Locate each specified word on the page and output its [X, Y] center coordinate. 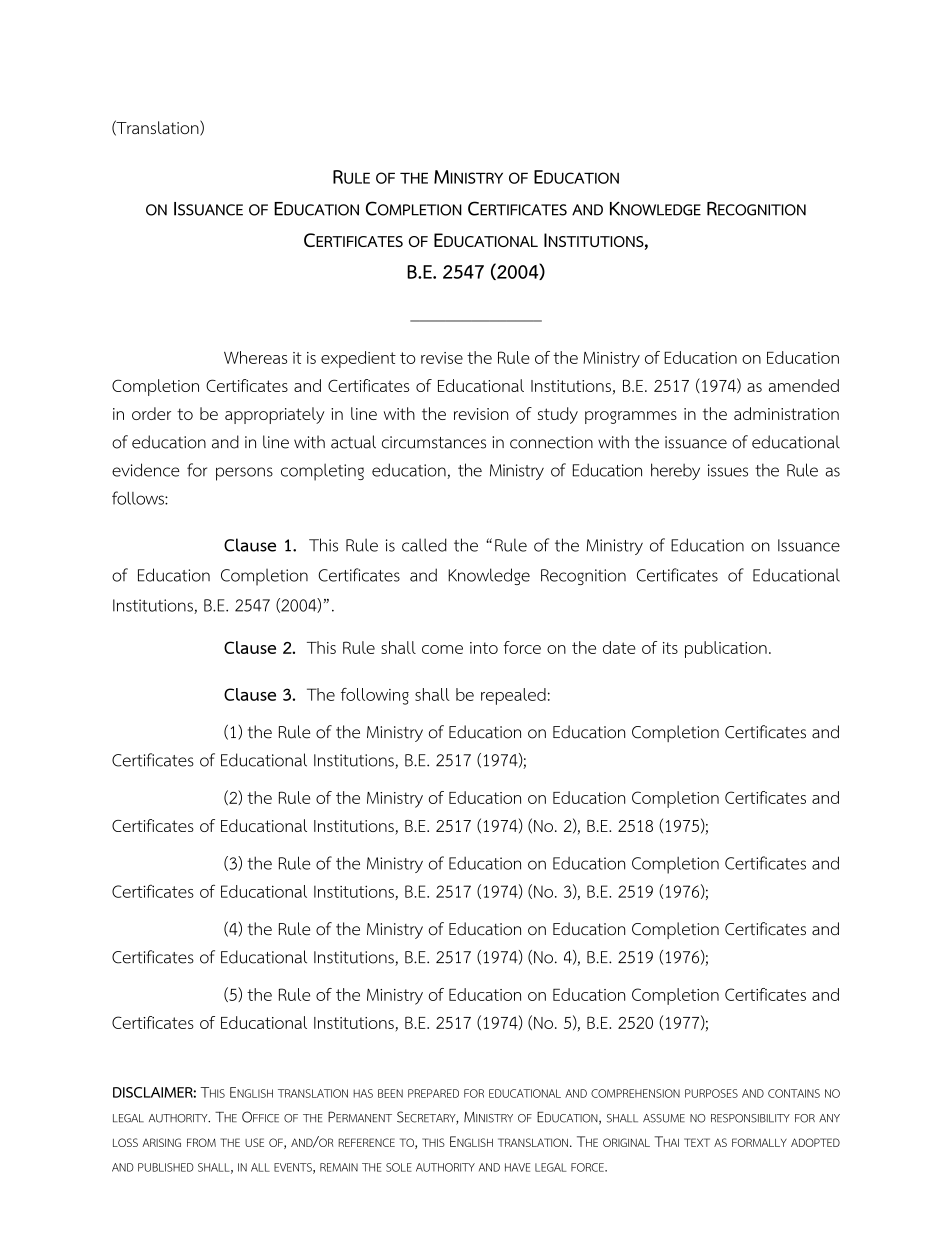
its [670, 648]
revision [481, 414]
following [375, 696]
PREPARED [433, 1093]
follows [139, 498]
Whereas [255, 357]
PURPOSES [711, 1093]
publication [726, 649]
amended [804, 385]
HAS [363, 1093]
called [424, 545]
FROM [201, 1142]
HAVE [518, 1167]
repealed [513, 696]
